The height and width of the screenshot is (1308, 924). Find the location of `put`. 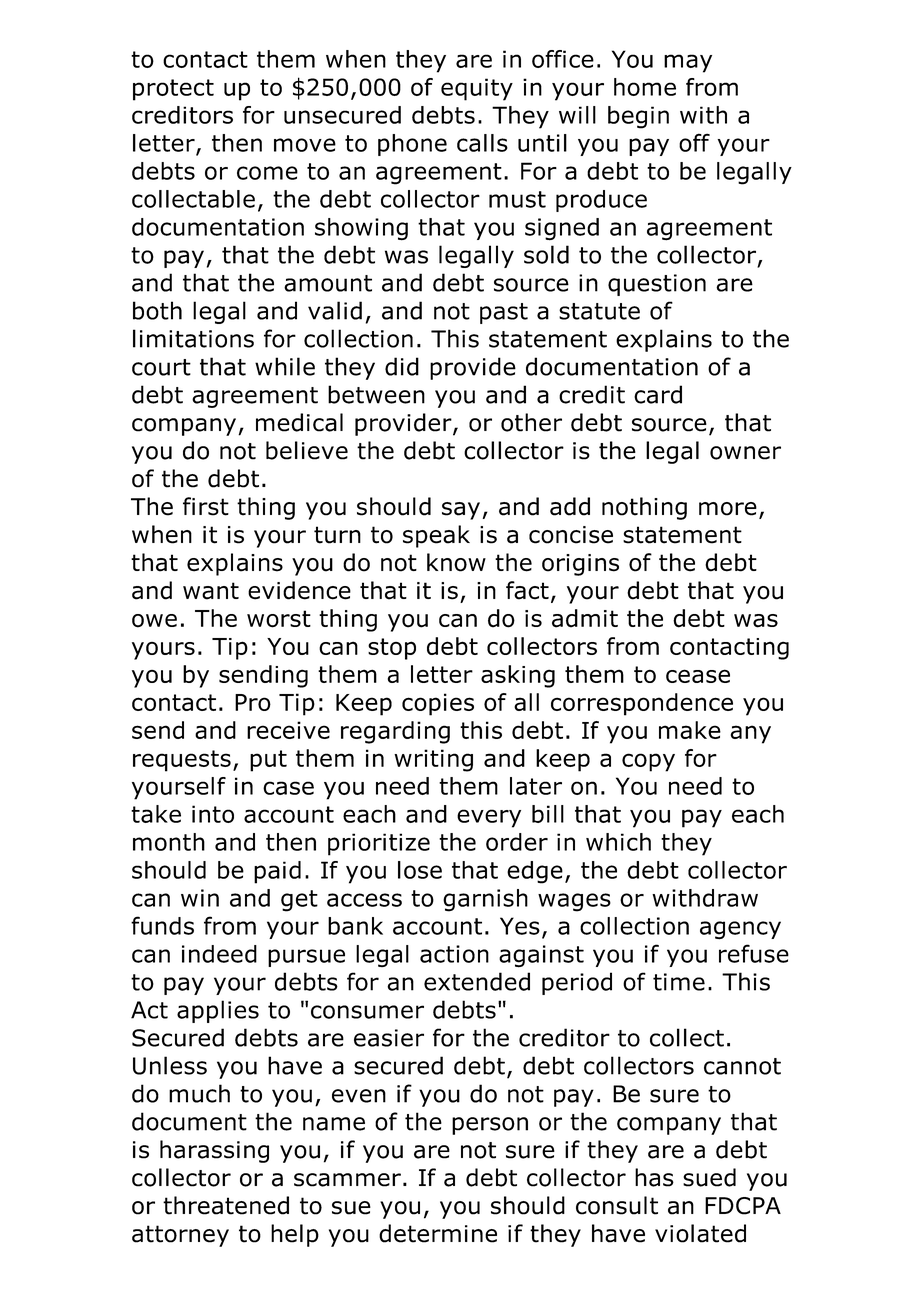

put is located at coordinates (268, 761).
